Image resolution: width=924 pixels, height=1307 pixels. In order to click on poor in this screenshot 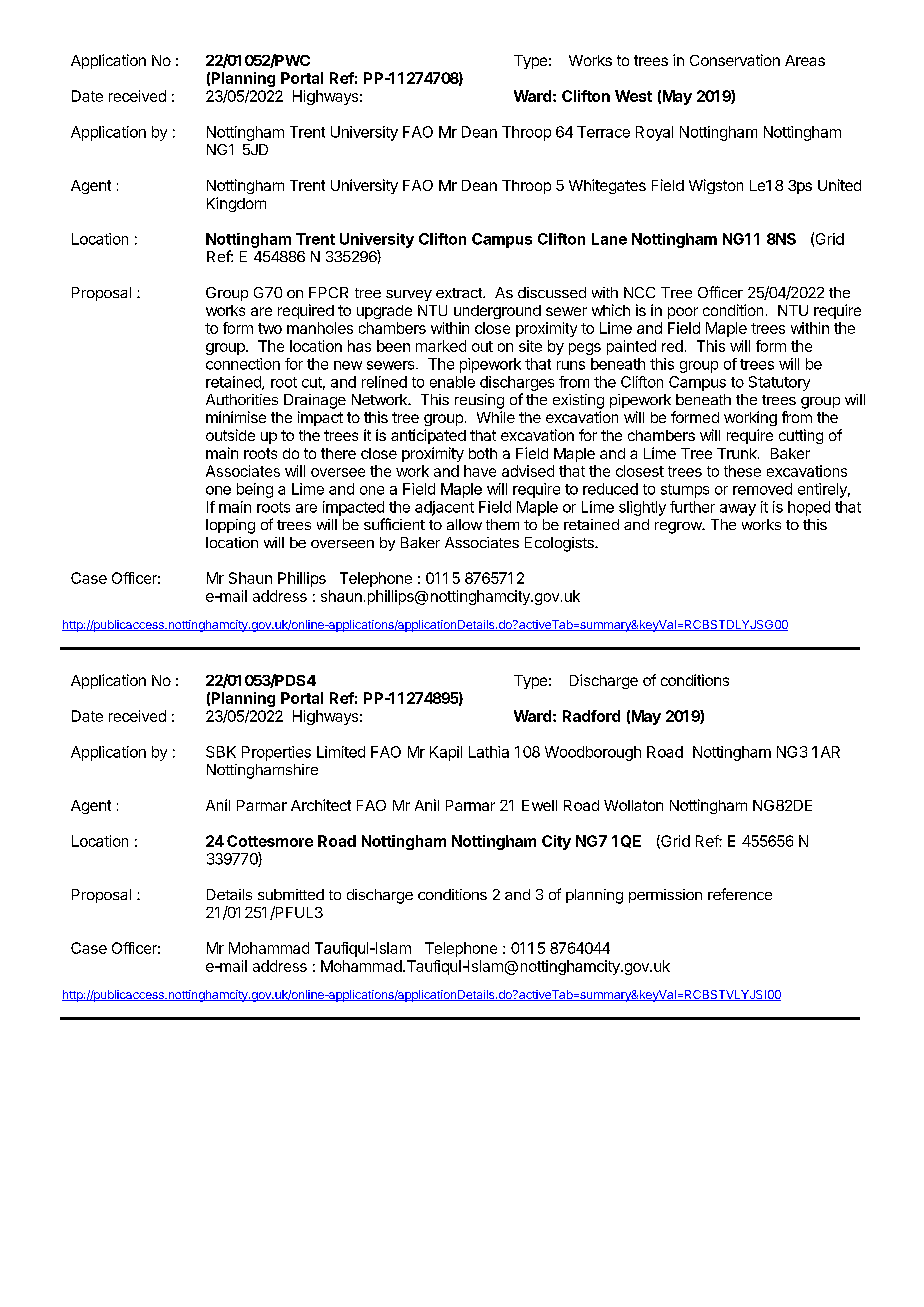, I will do `click(683, 313)`.
